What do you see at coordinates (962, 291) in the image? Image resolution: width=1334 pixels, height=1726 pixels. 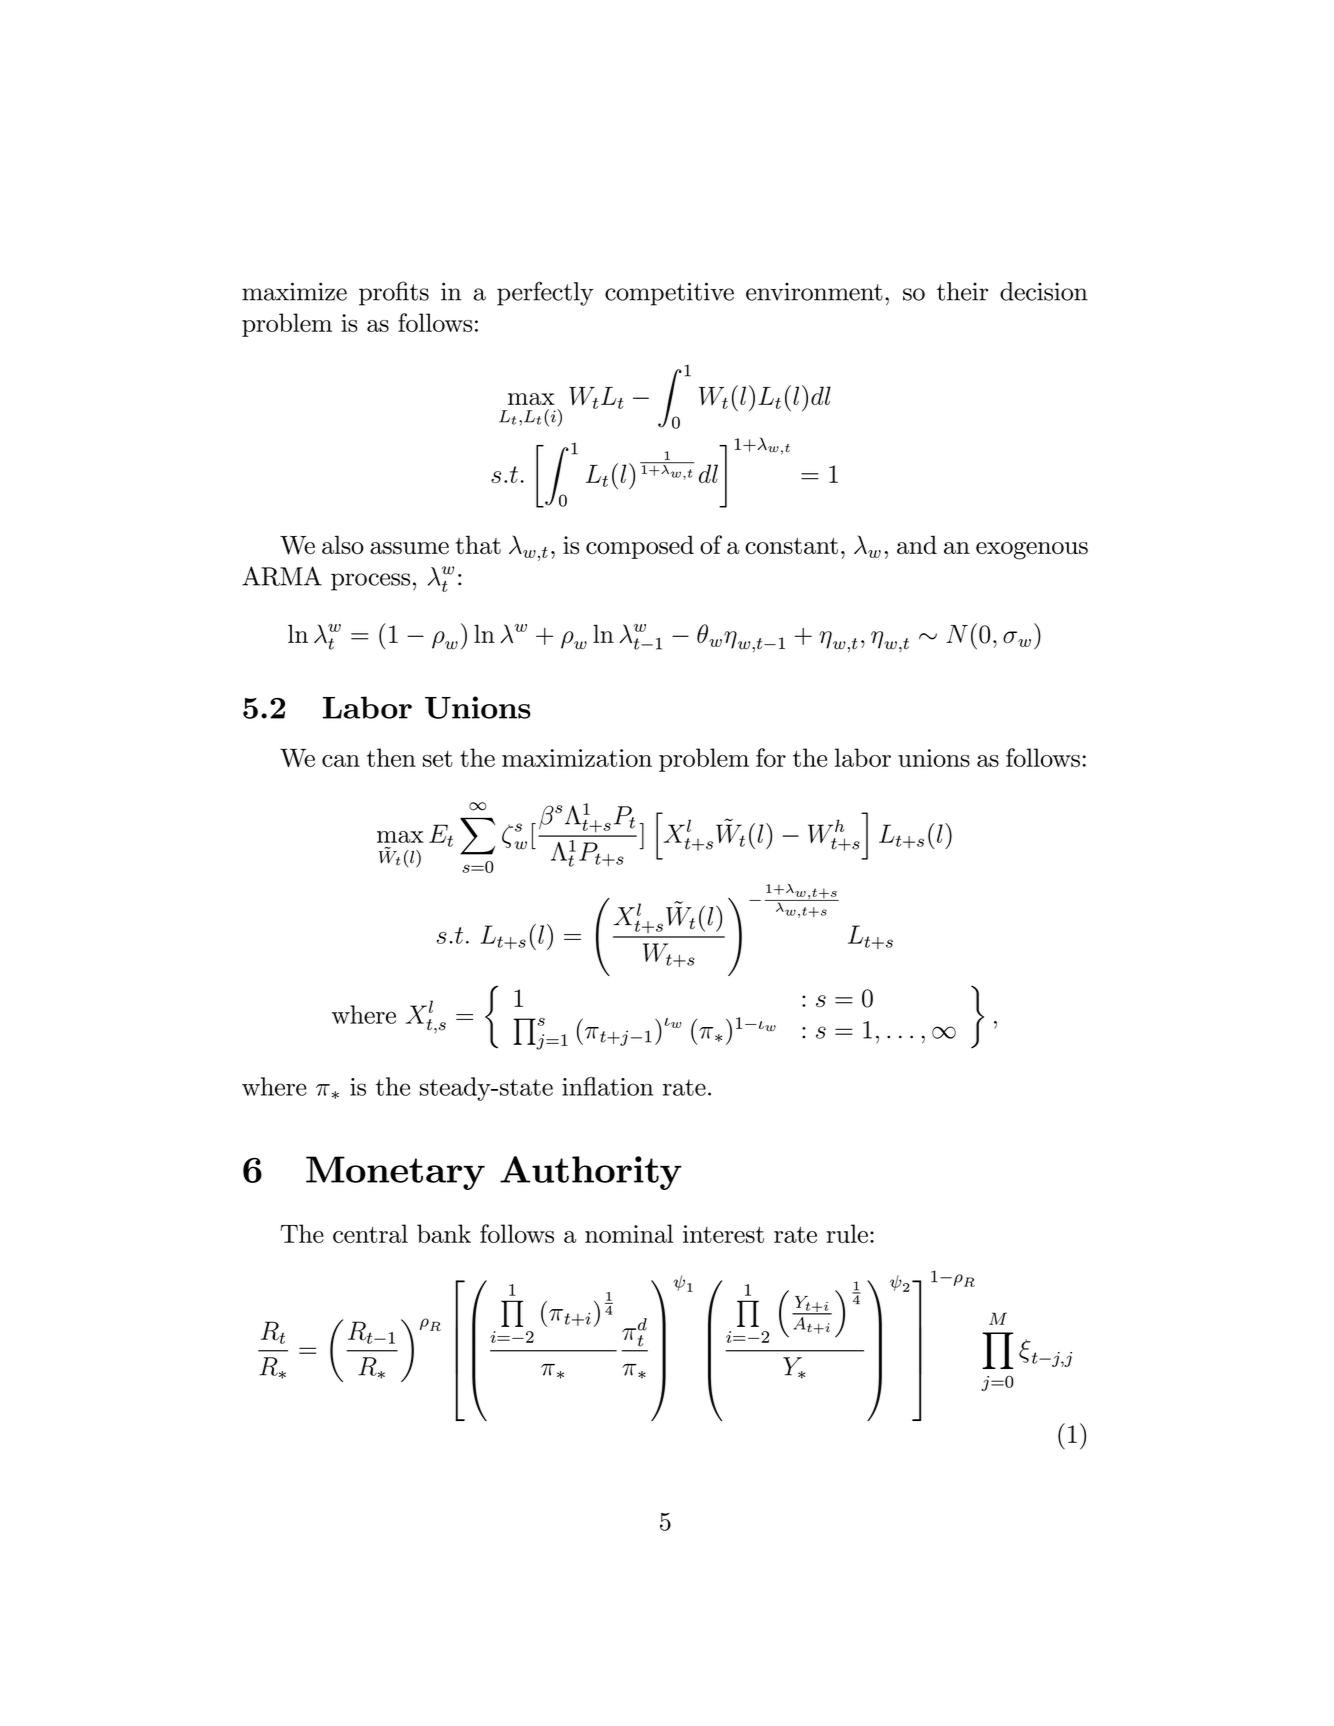 I see `their` at bounding box center [962, 291].
